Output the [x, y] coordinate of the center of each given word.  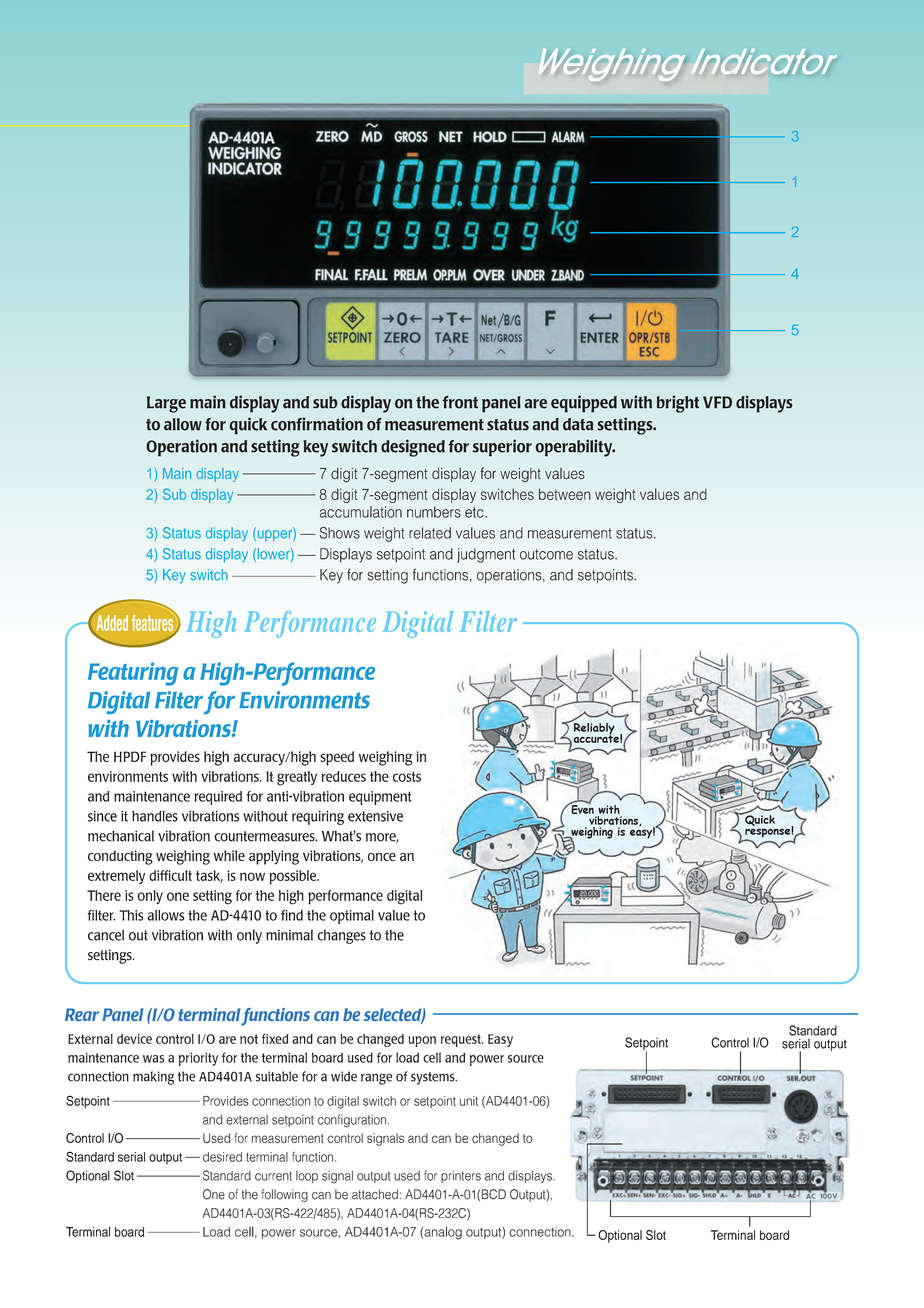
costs [407, 777]
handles [155, 816]
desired [222, 1157]
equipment [380, 798]
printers [461, 1177]
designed [413, 448]
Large [166, 404]
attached [375, 1194]
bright [678, 404]
